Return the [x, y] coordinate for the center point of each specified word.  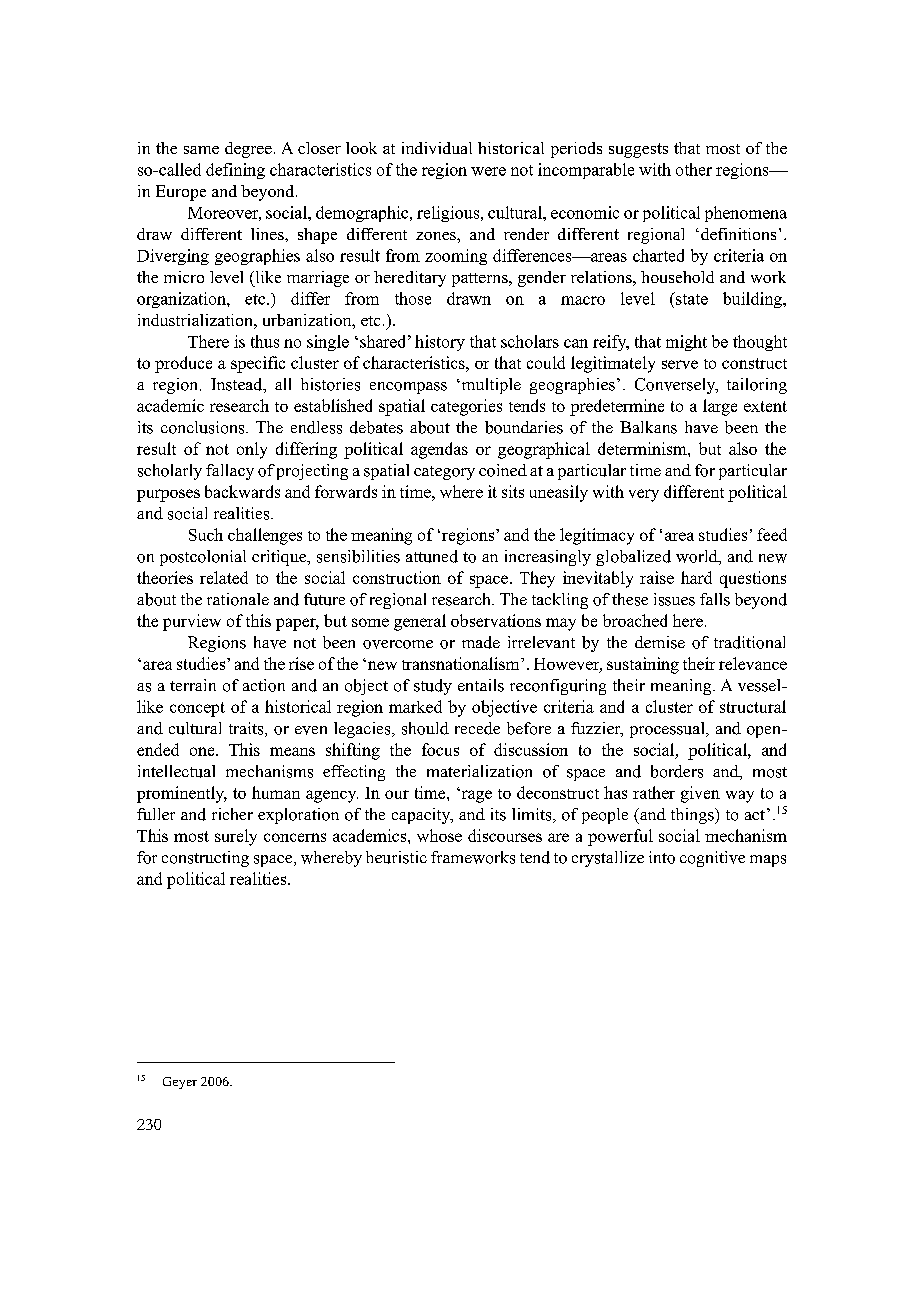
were [488, 171]
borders [677, 771]
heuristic [396, 857]
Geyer [180, 1083]
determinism [643, 448]
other [694, 169]
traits [247, 729]
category [444, 473]
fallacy [230, 472]
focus [440, 749]
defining [235, 171]
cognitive [712, 859]
